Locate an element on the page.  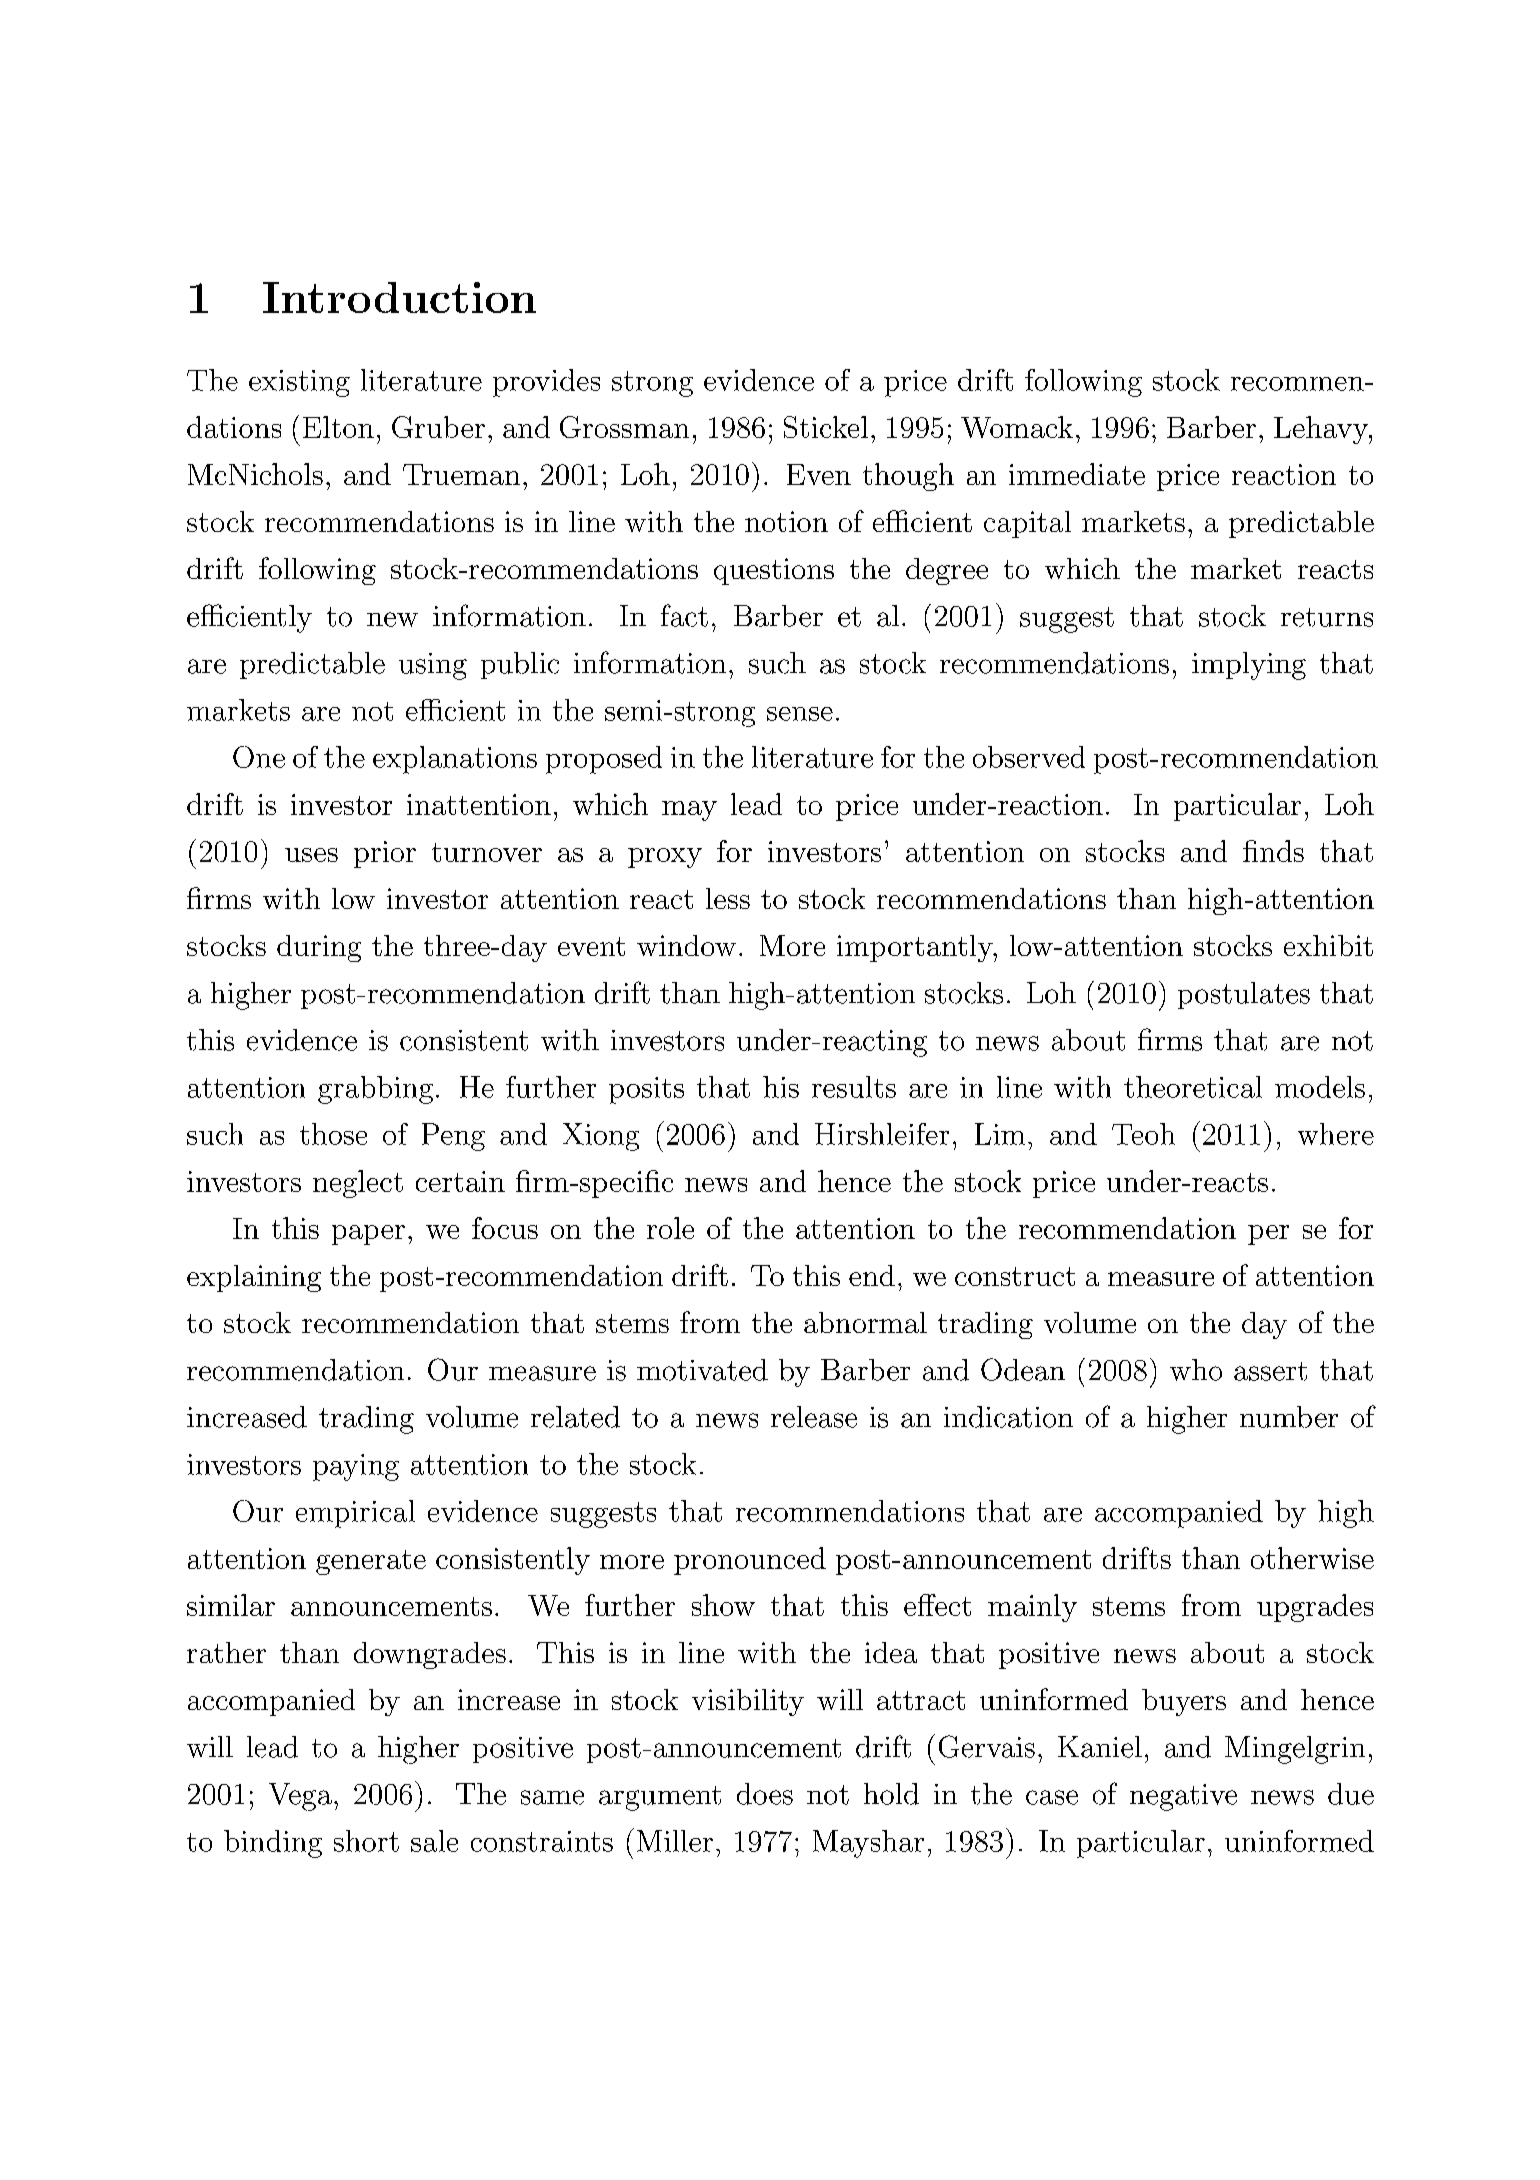
Introduction is located at coordinates (399, 297).
